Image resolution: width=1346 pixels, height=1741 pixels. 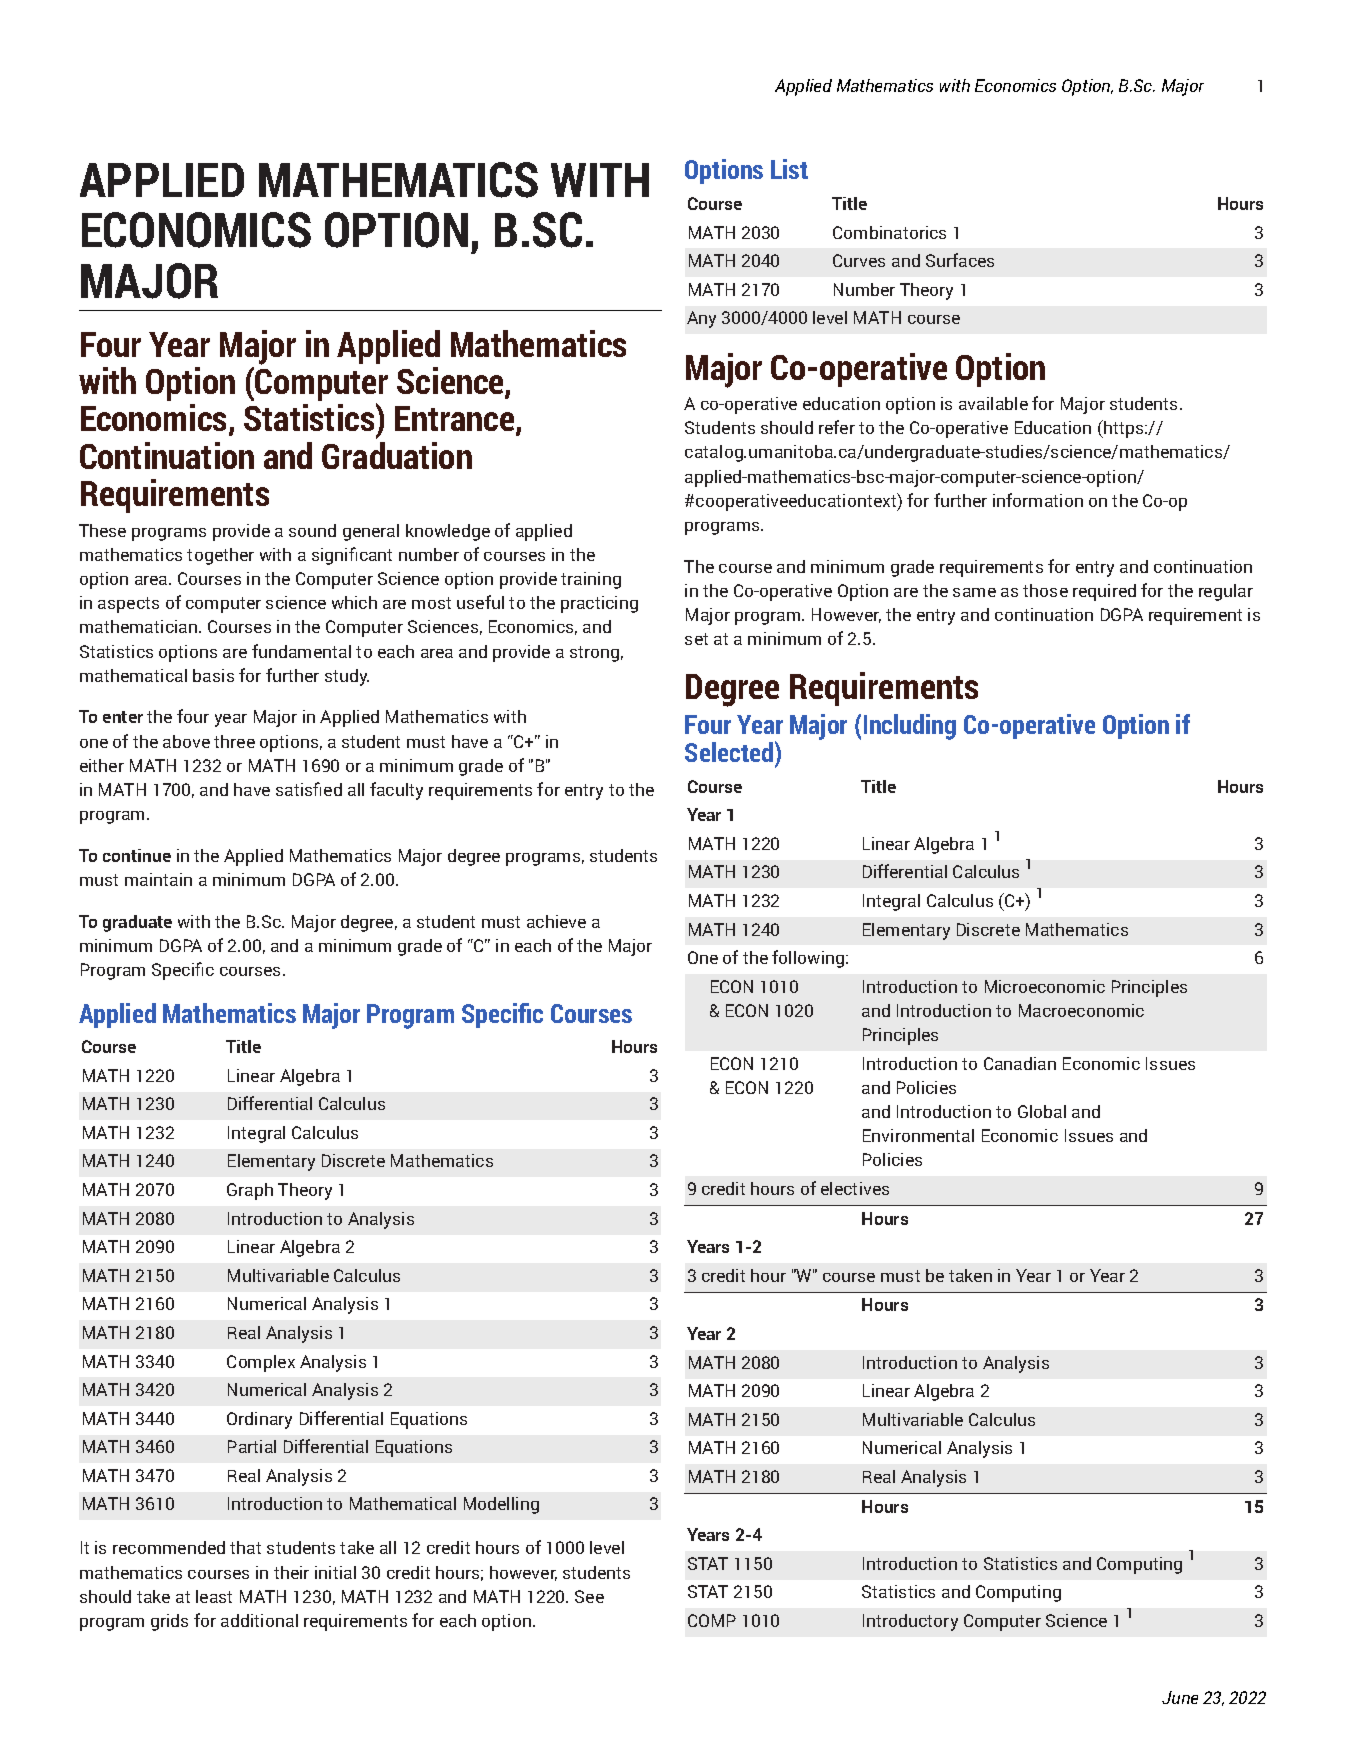 What do you see at coordinates (589, 1596) in the page?
I see `See` at bounding box center [589, 1596].
